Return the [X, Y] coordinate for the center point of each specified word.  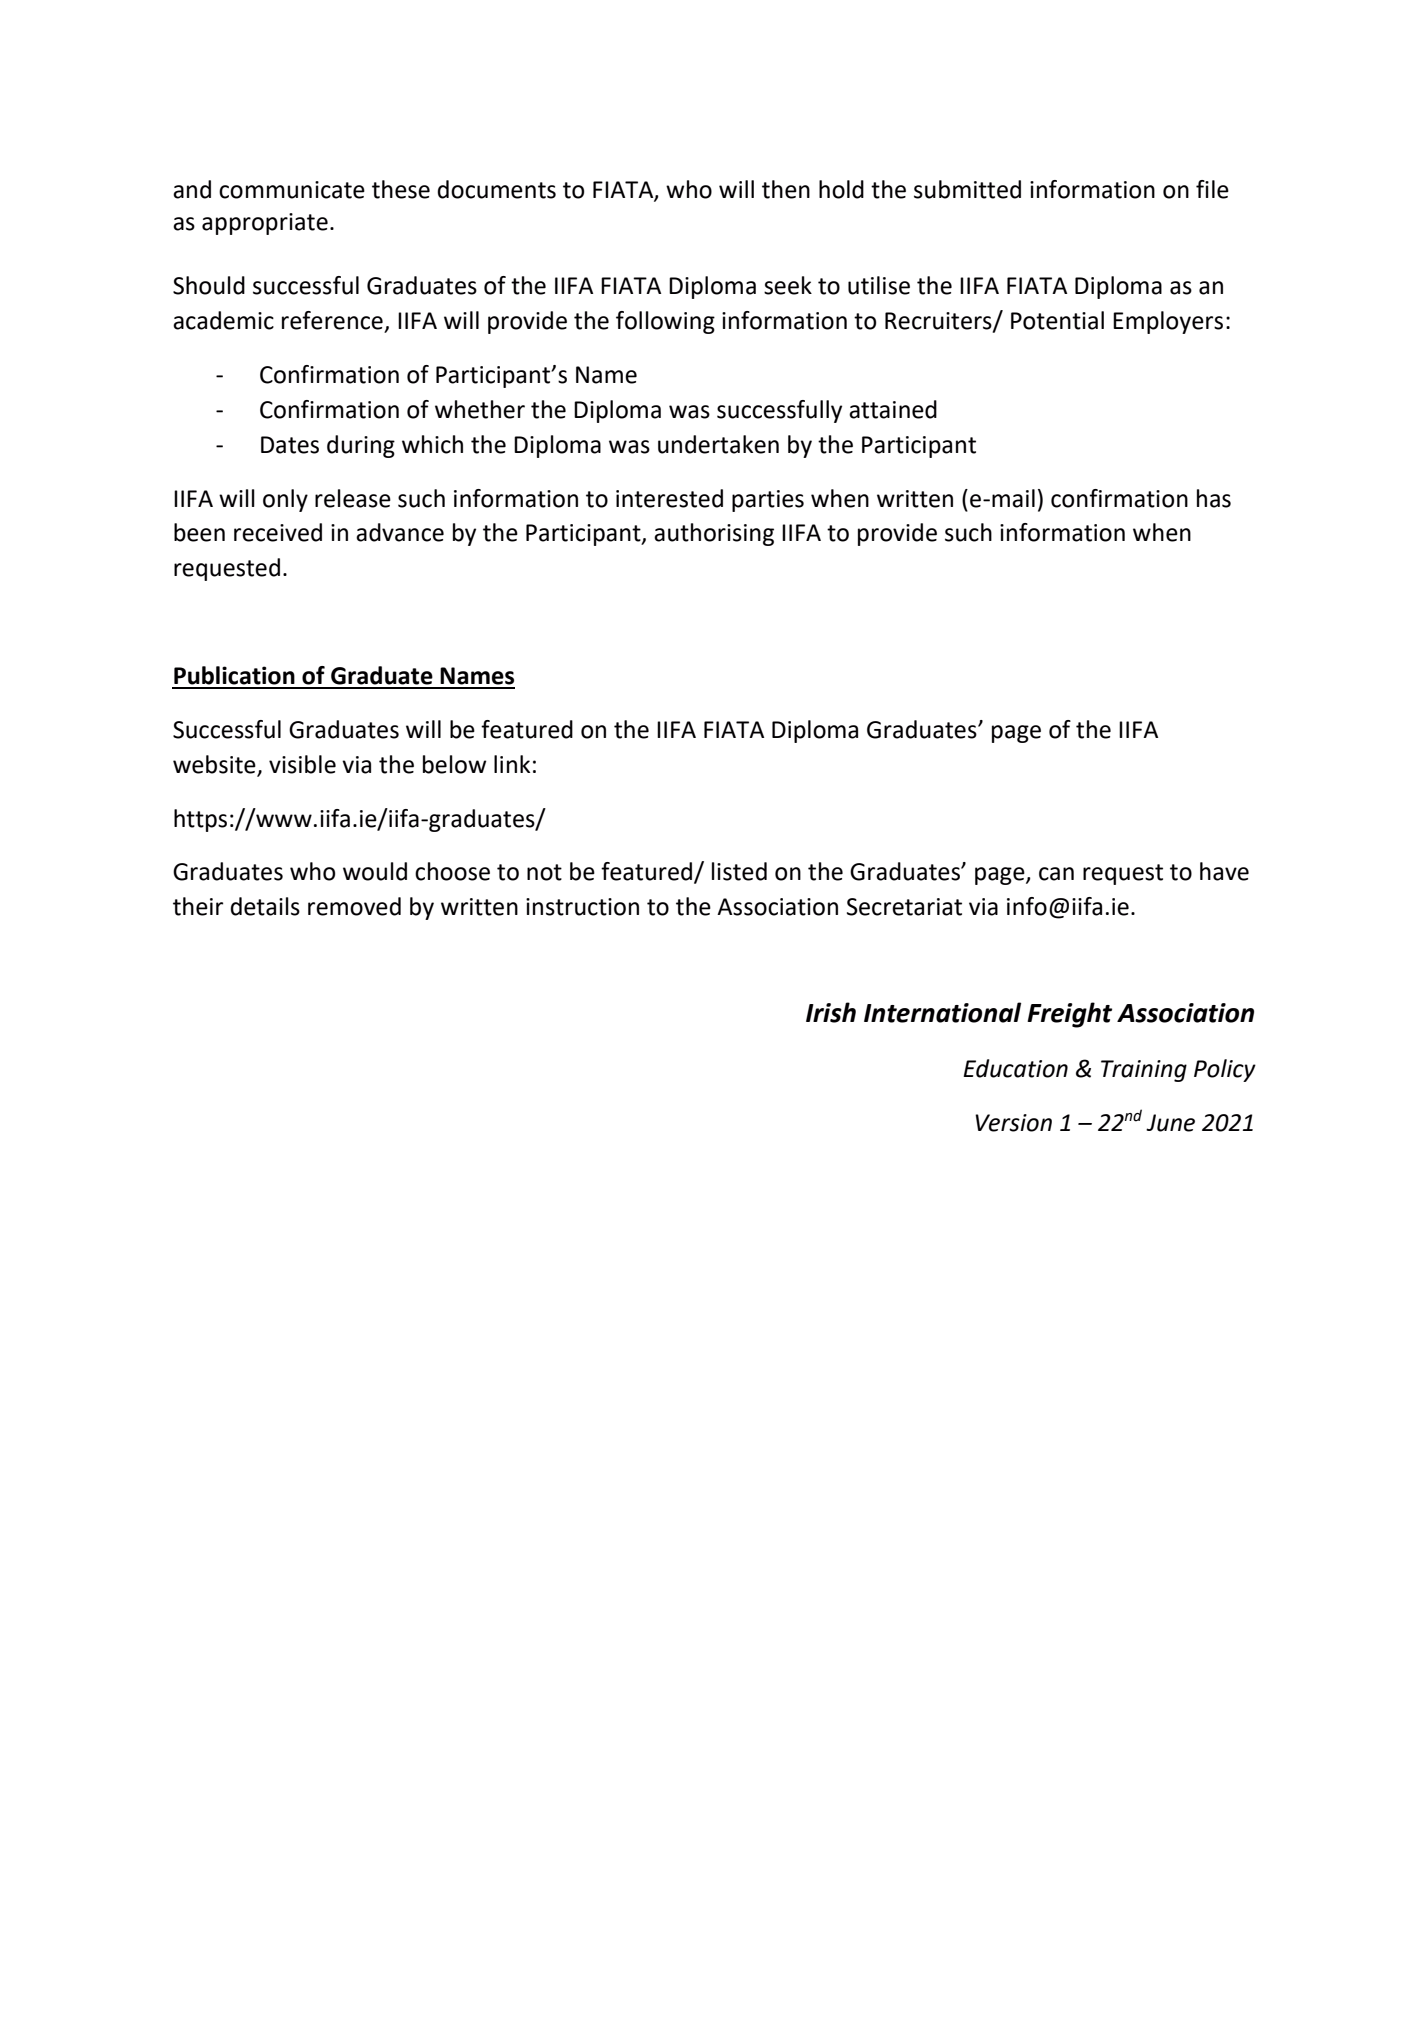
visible [302, 764]
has [1214, 498]
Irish [831, 1012]
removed [354, 906]
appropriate [265, 224]
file [1212, 189]
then [786, 189]
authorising [714, 534]
